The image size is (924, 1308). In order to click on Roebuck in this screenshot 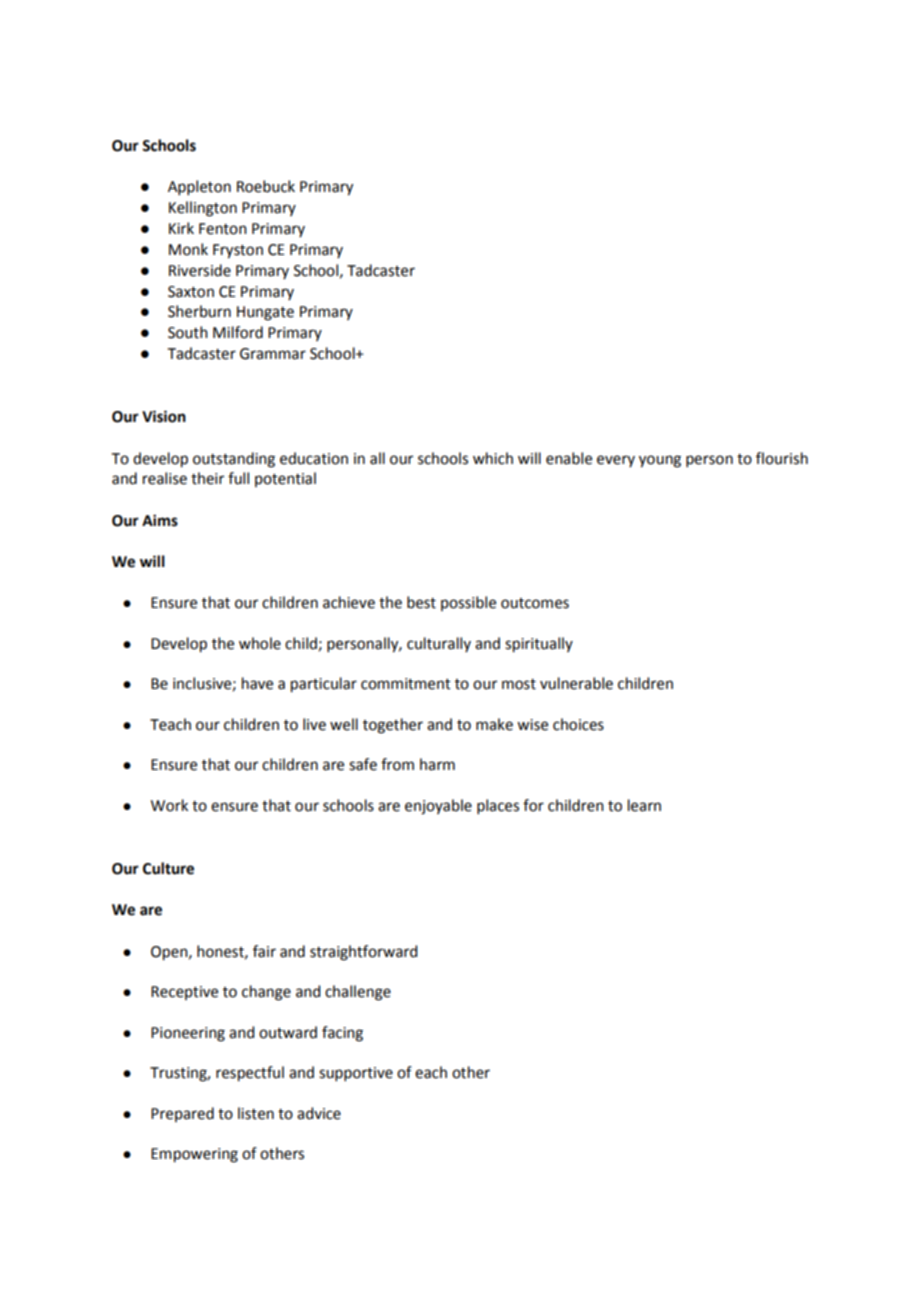, I will do `click(266, 186)`.
